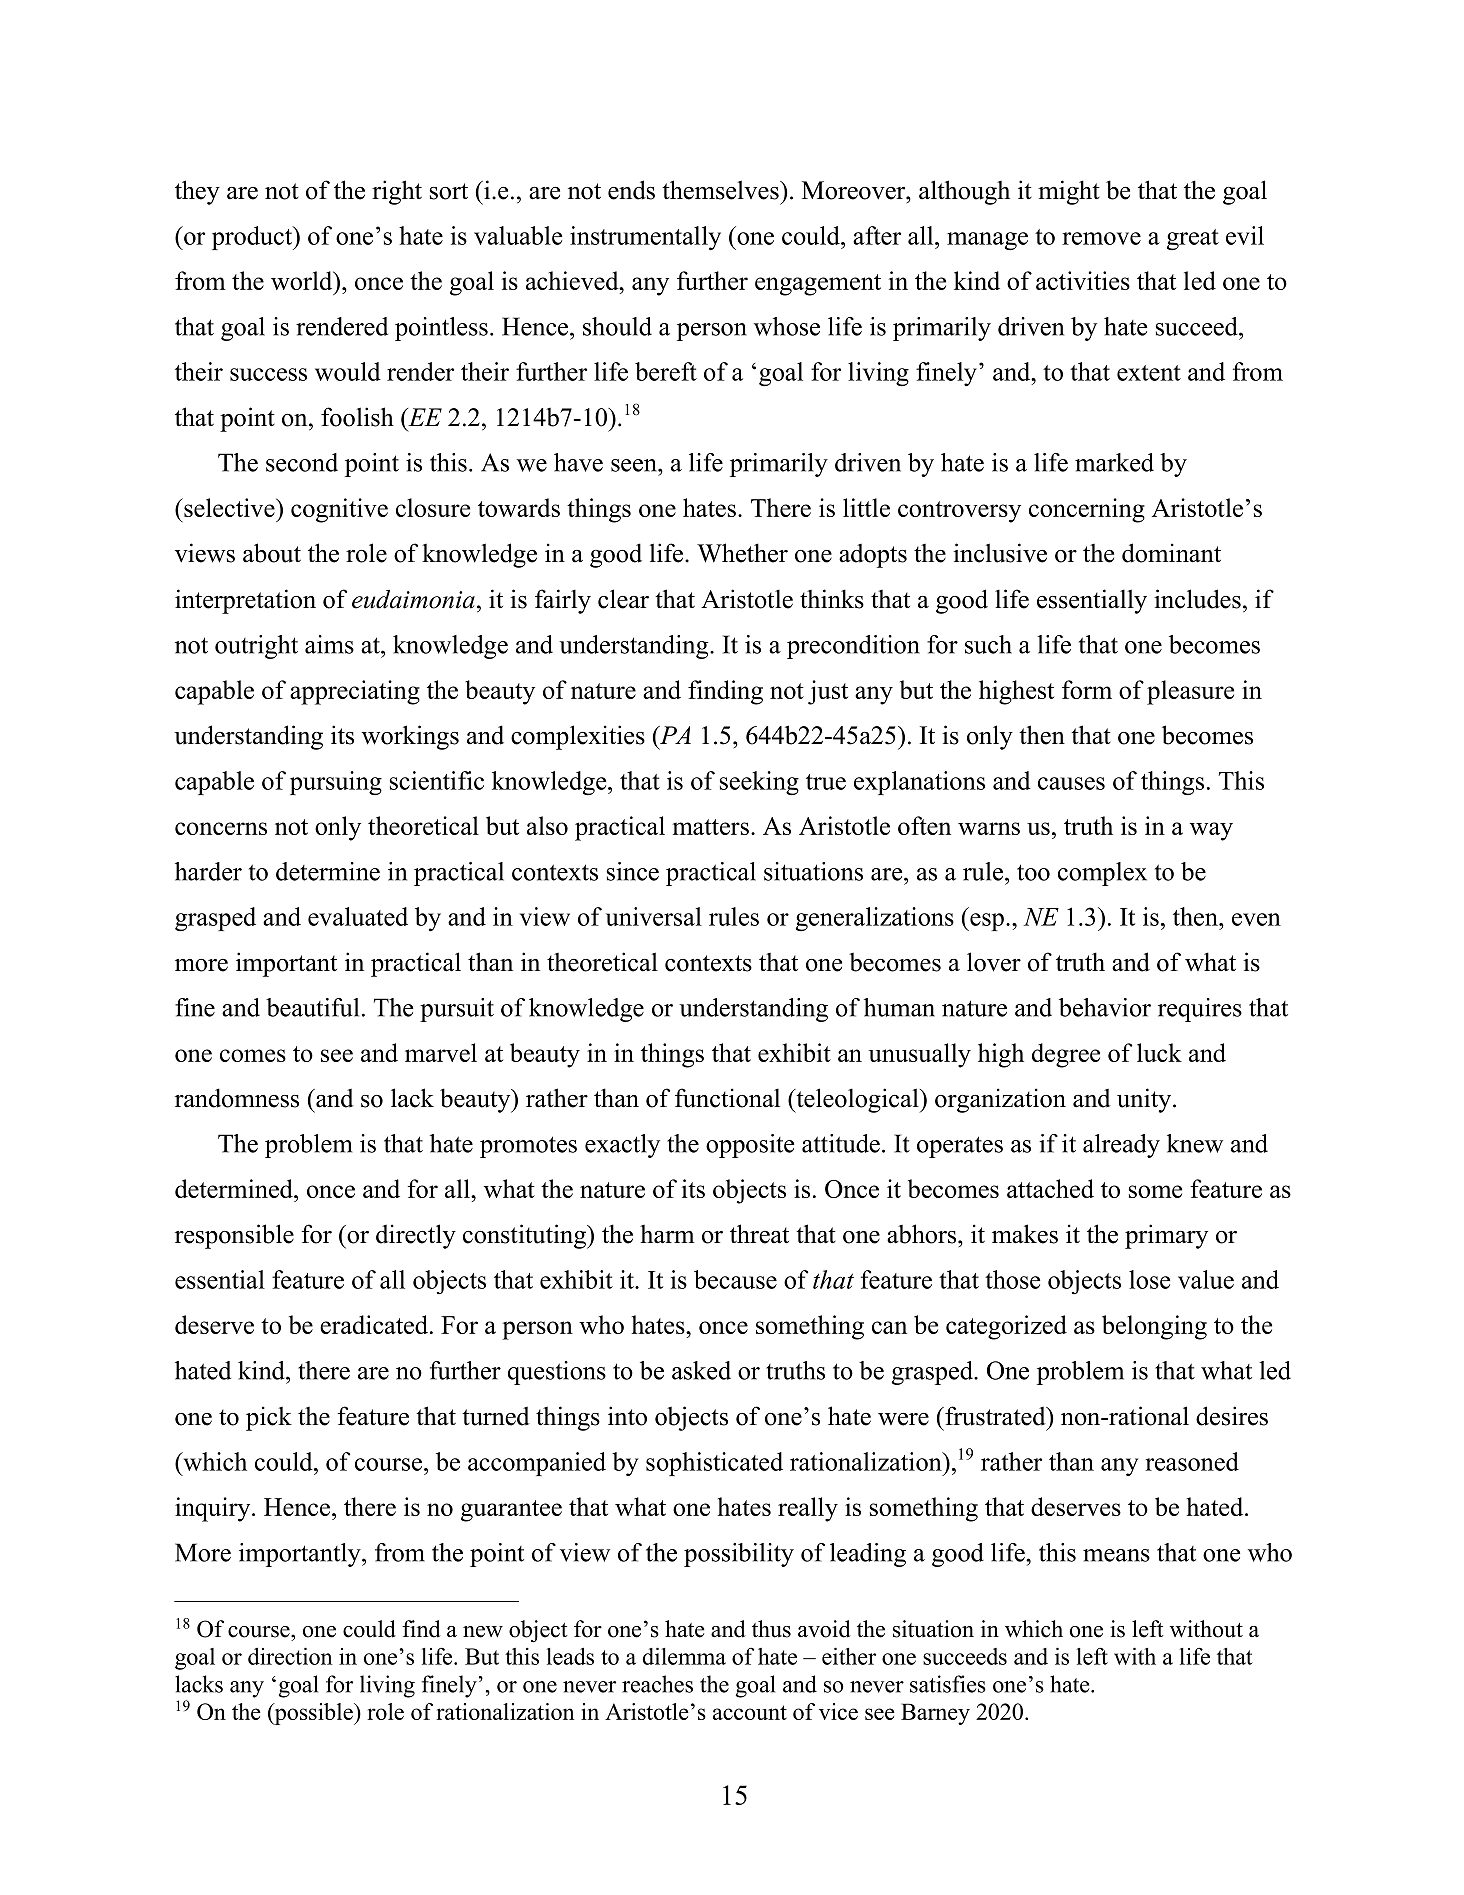 This page has width=1464, height=1895. Describe the element at coordinates (1145, 1100) in the page. I see `unity` at that location.
